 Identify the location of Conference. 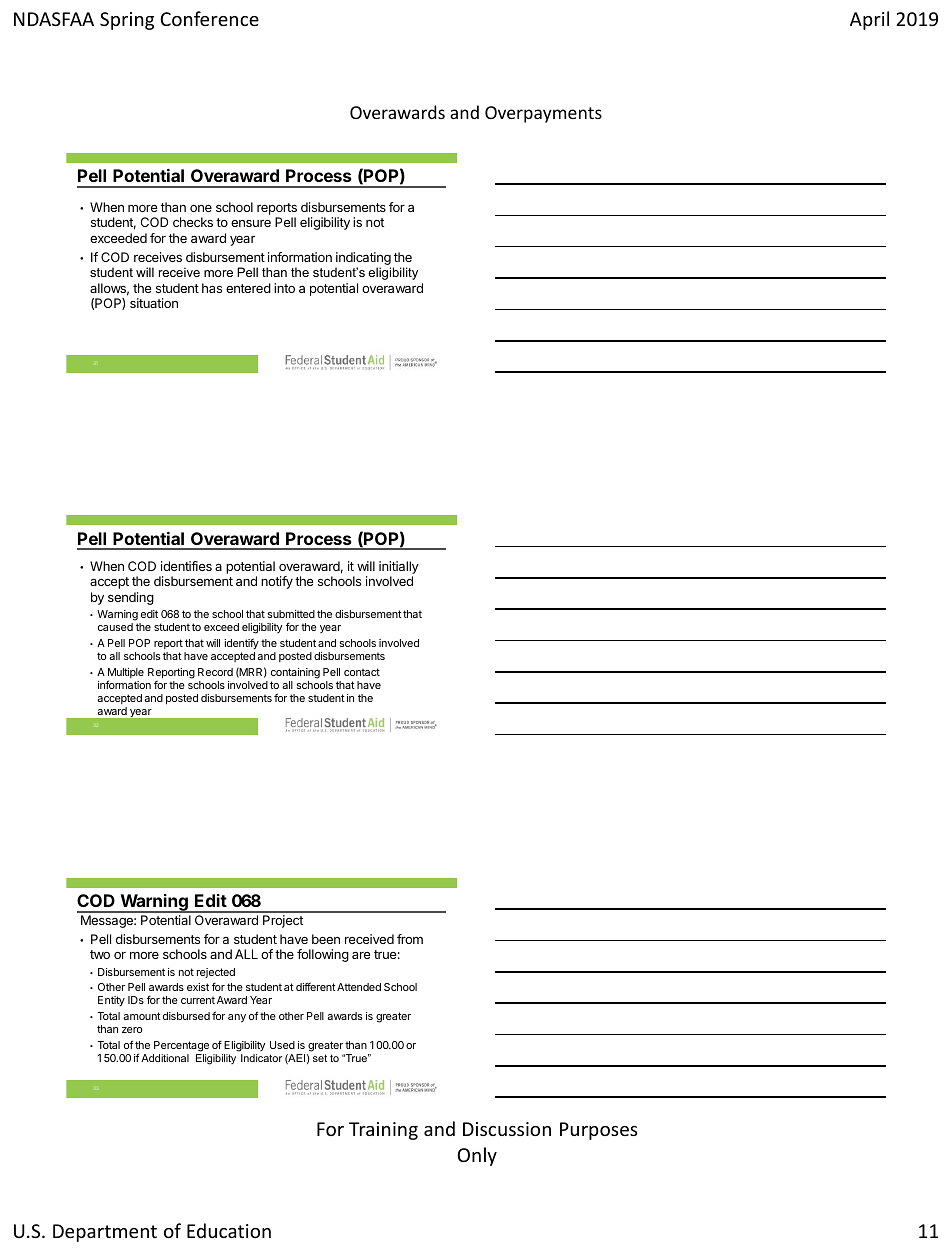
(209, 18).
